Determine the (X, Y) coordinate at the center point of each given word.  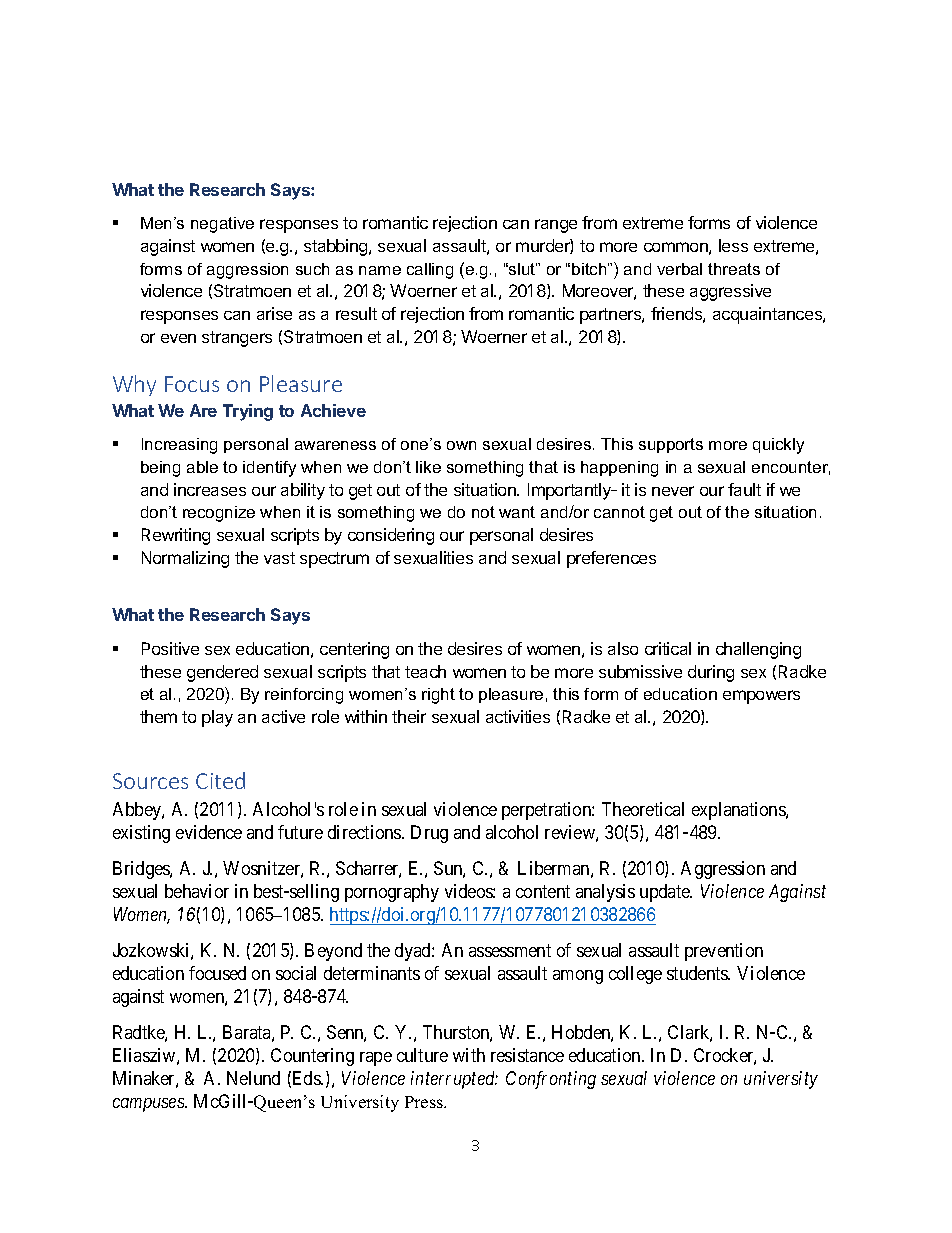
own (461, 445)
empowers (761, 697)
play (217, 718)
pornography (392, 893)
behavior (197, 891)
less (733, 245)
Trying (248, 412)
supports (671, 445)
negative (222, 225)
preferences (611, 559)
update (666, 893)
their (409, 716)
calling (430, 271)
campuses (149, 1105)
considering (391, 536)
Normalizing (185, 559)
